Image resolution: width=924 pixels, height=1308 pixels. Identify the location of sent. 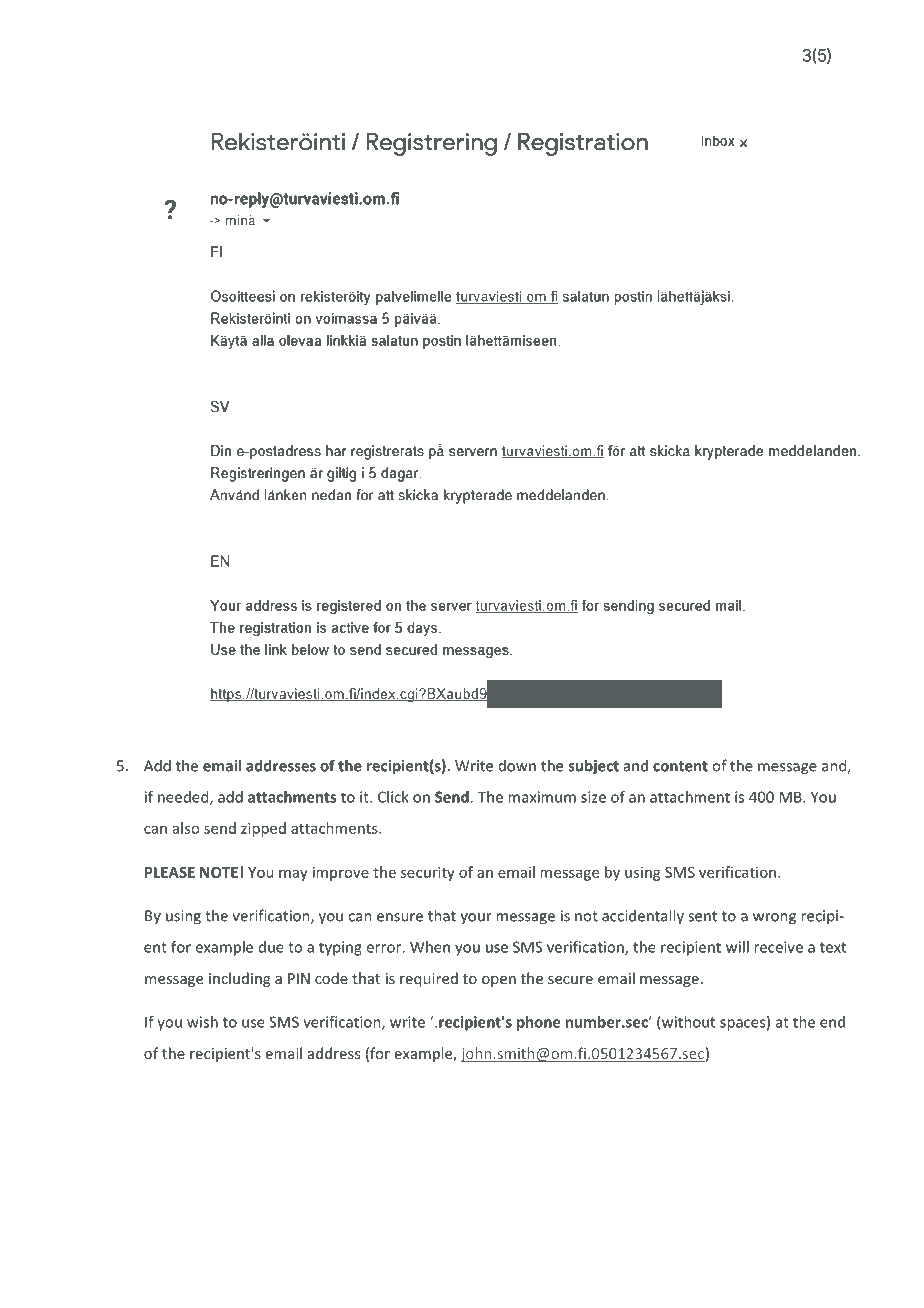
(702, 916).
